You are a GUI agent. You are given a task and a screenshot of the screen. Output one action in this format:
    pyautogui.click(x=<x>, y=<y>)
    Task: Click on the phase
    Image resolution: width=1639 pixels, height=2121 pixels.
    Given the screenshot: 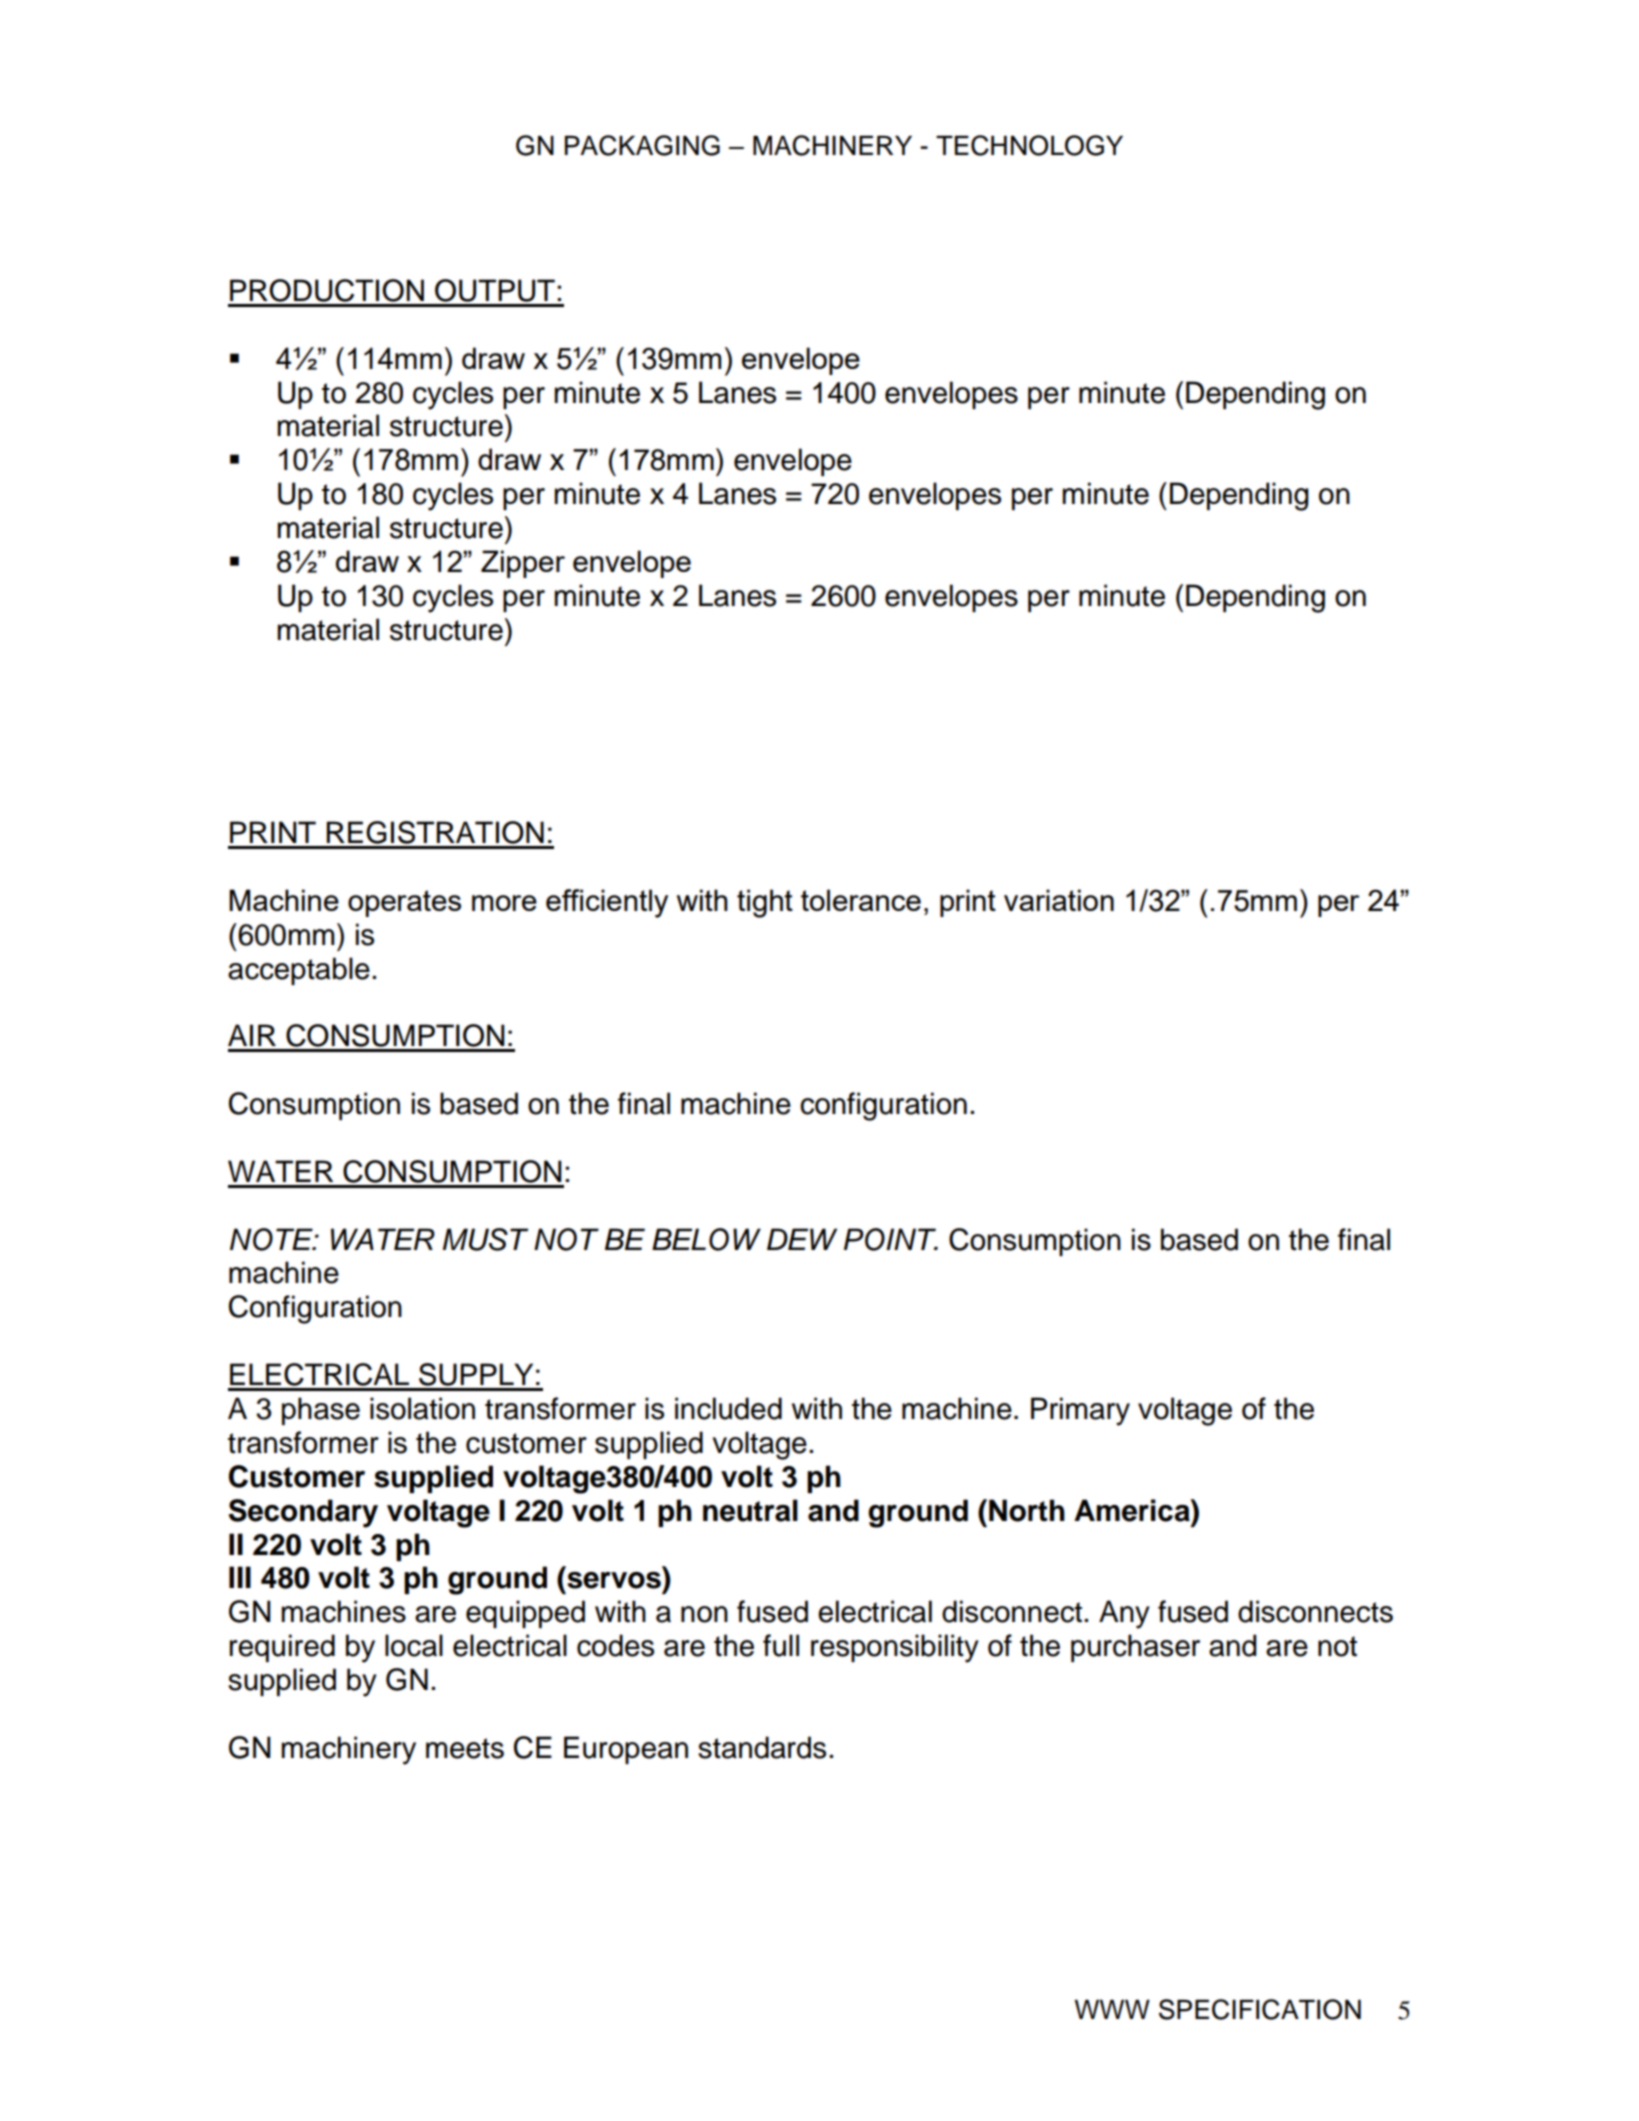 What is the action you would take?
    pyautogui.click(x=321, y=1411)
